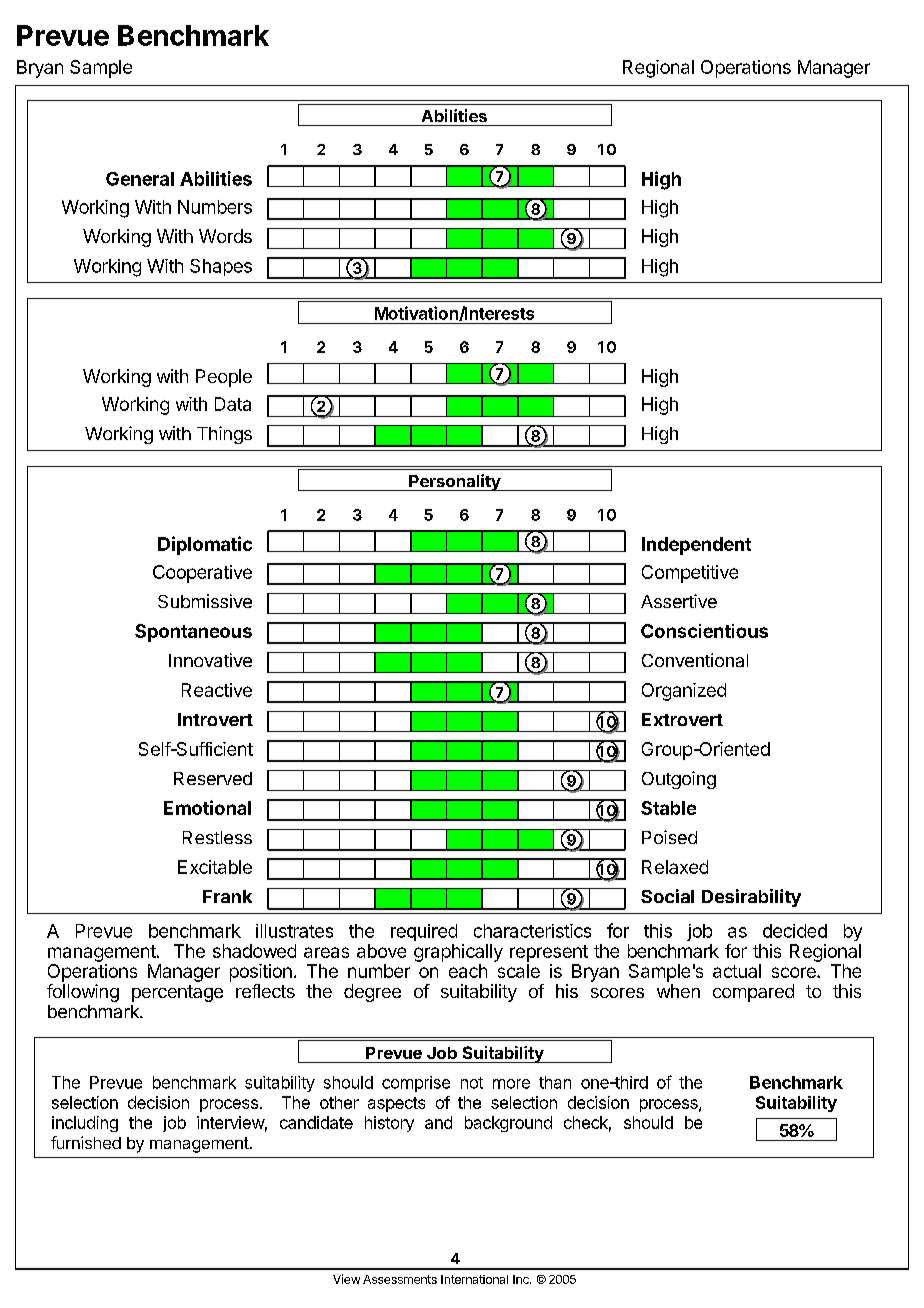  Describe the element at coordinates (217, 690) in the page. I see `Reactive` at that location.
